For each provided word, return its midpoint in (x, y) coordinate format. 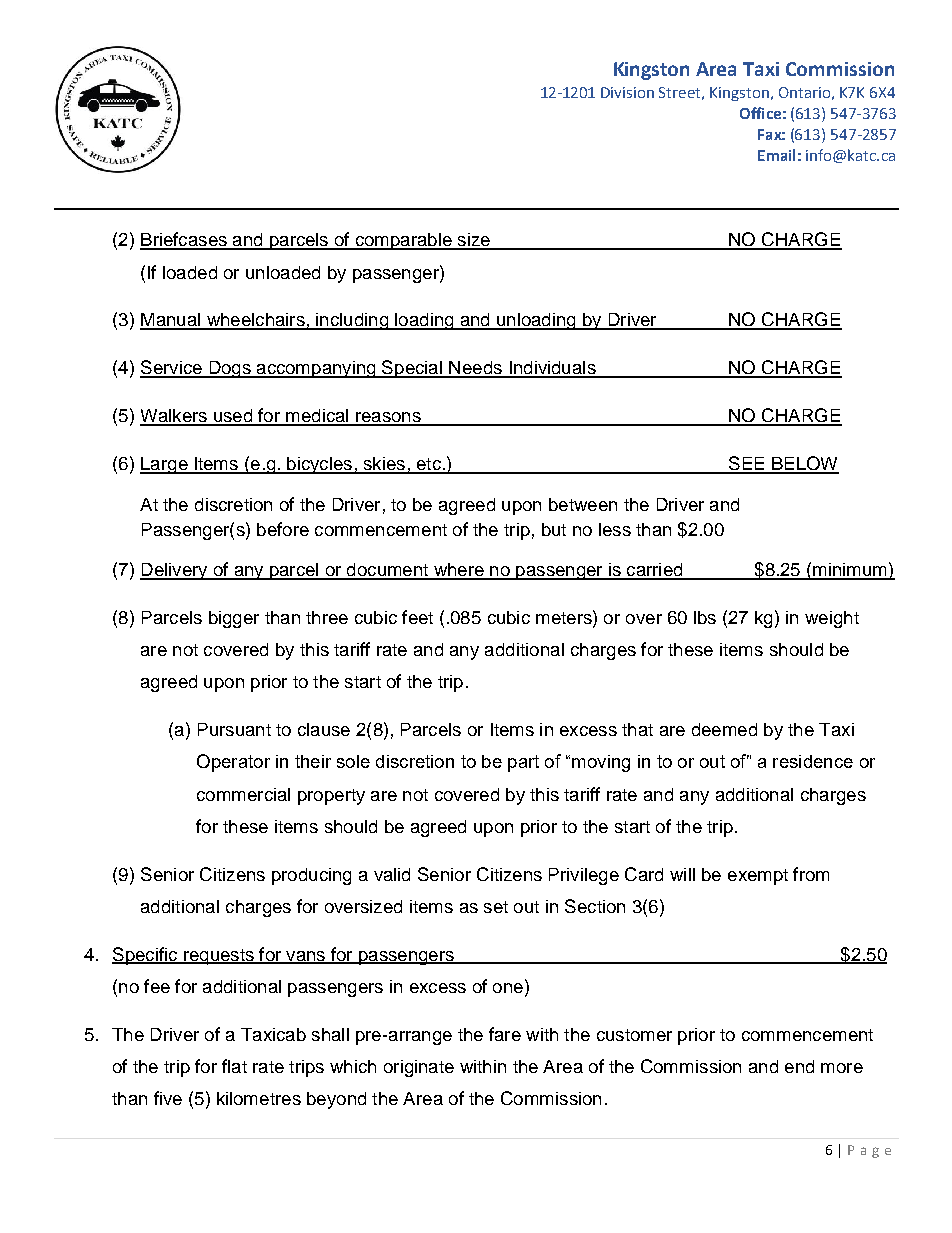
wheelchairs (255, 321)
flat (234, 1066)
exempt (758, 877)
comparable (403, 241)
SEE (746, 464)
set (496, 907)
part (523, 763)
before (283, 529)
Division (627, 92)
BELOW (804, 464)
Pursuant (234, 729)
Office (760, 113)
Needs (475, 369)
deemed (724, 729)
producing (311, 876)
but (554, 529)
